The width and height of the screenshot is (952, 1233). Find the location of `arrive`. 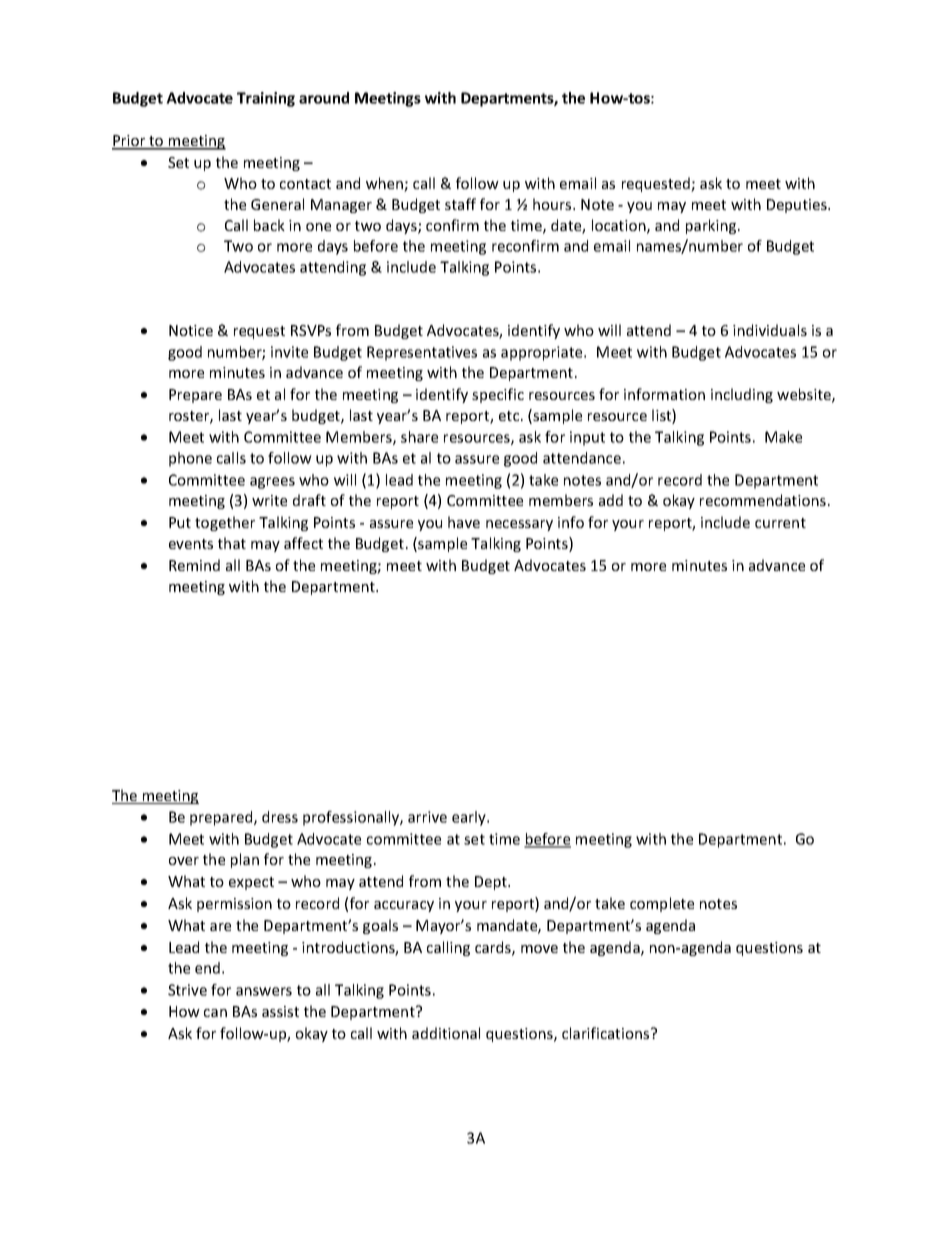

arrive is located at coordinates (427, 817).
